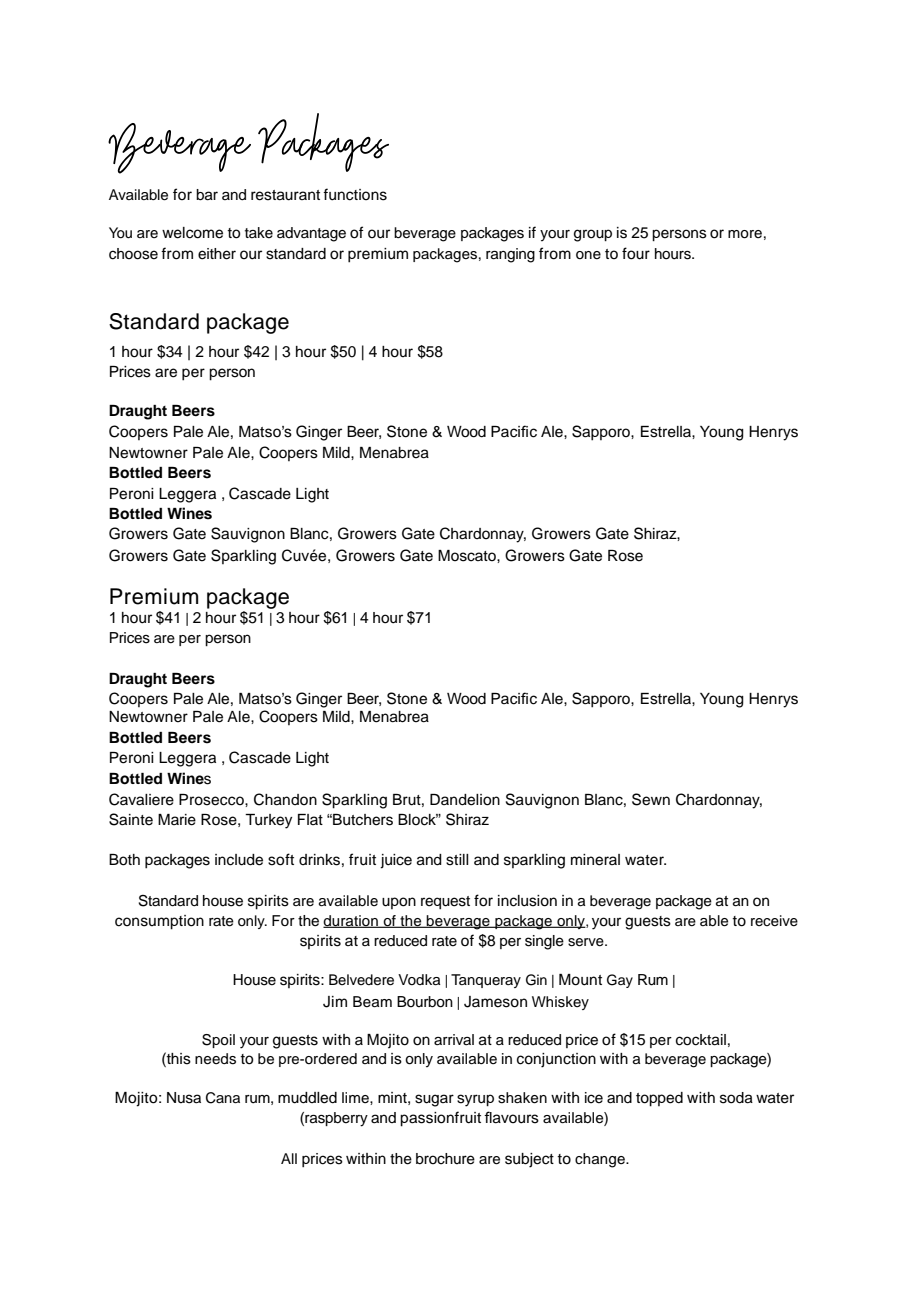  Describe the element at coordinates (192, 233) in the screenshot. I see `welcome` at that location.
